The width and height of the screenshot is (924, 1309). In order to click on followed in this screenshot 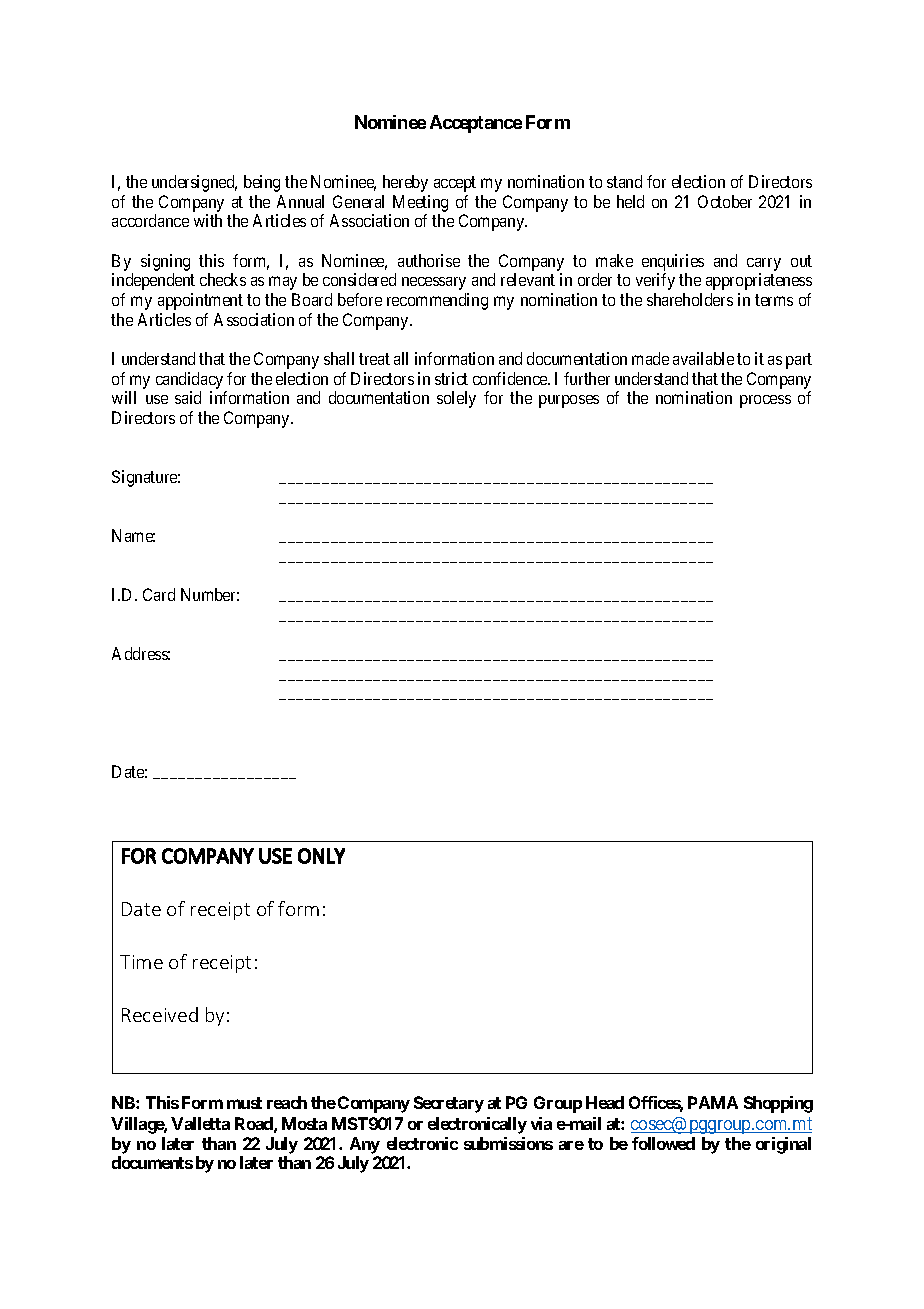, I will do `click(663, 1143)`.
